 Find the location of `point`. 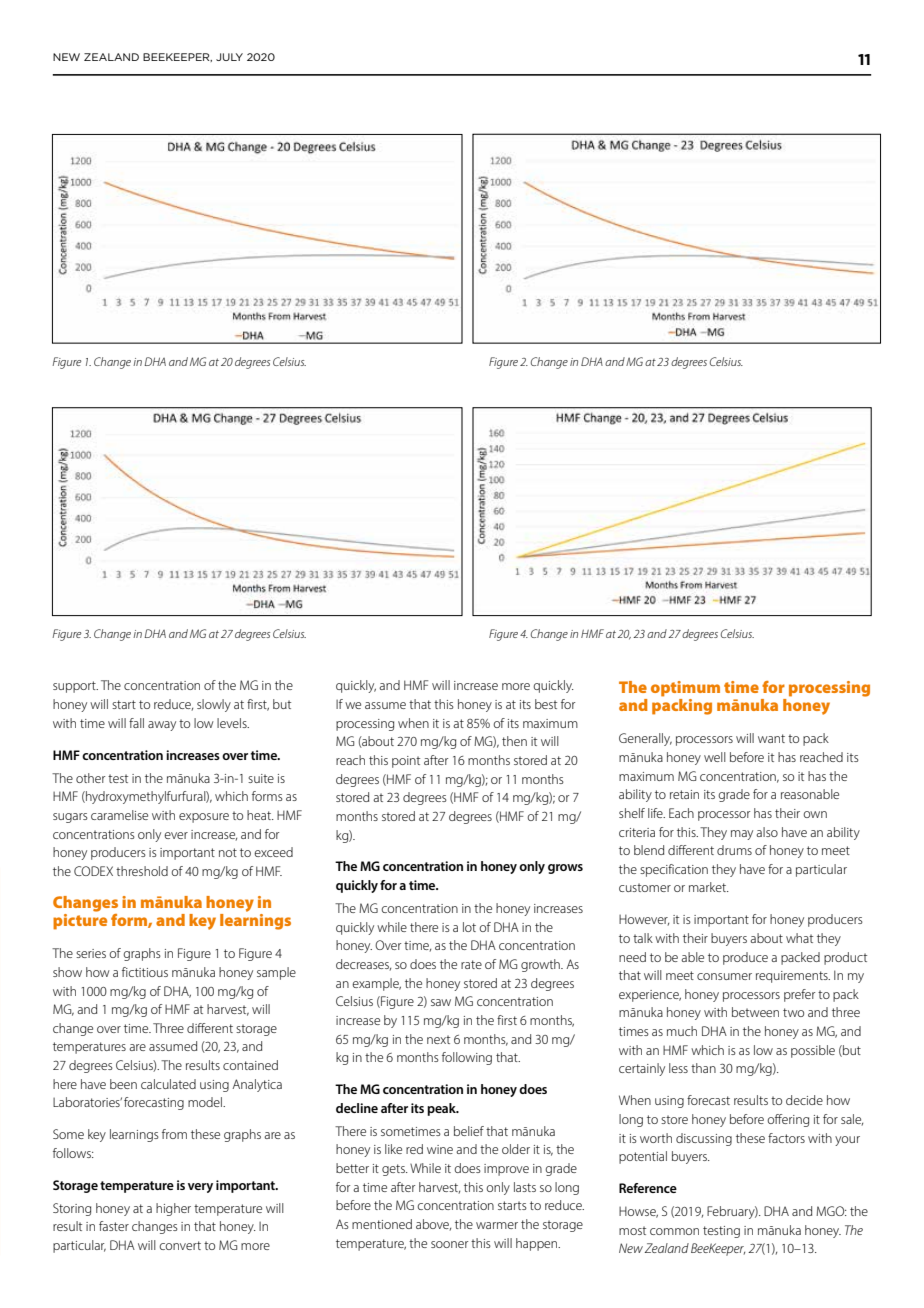

point is located at coordinates (406, 762).
